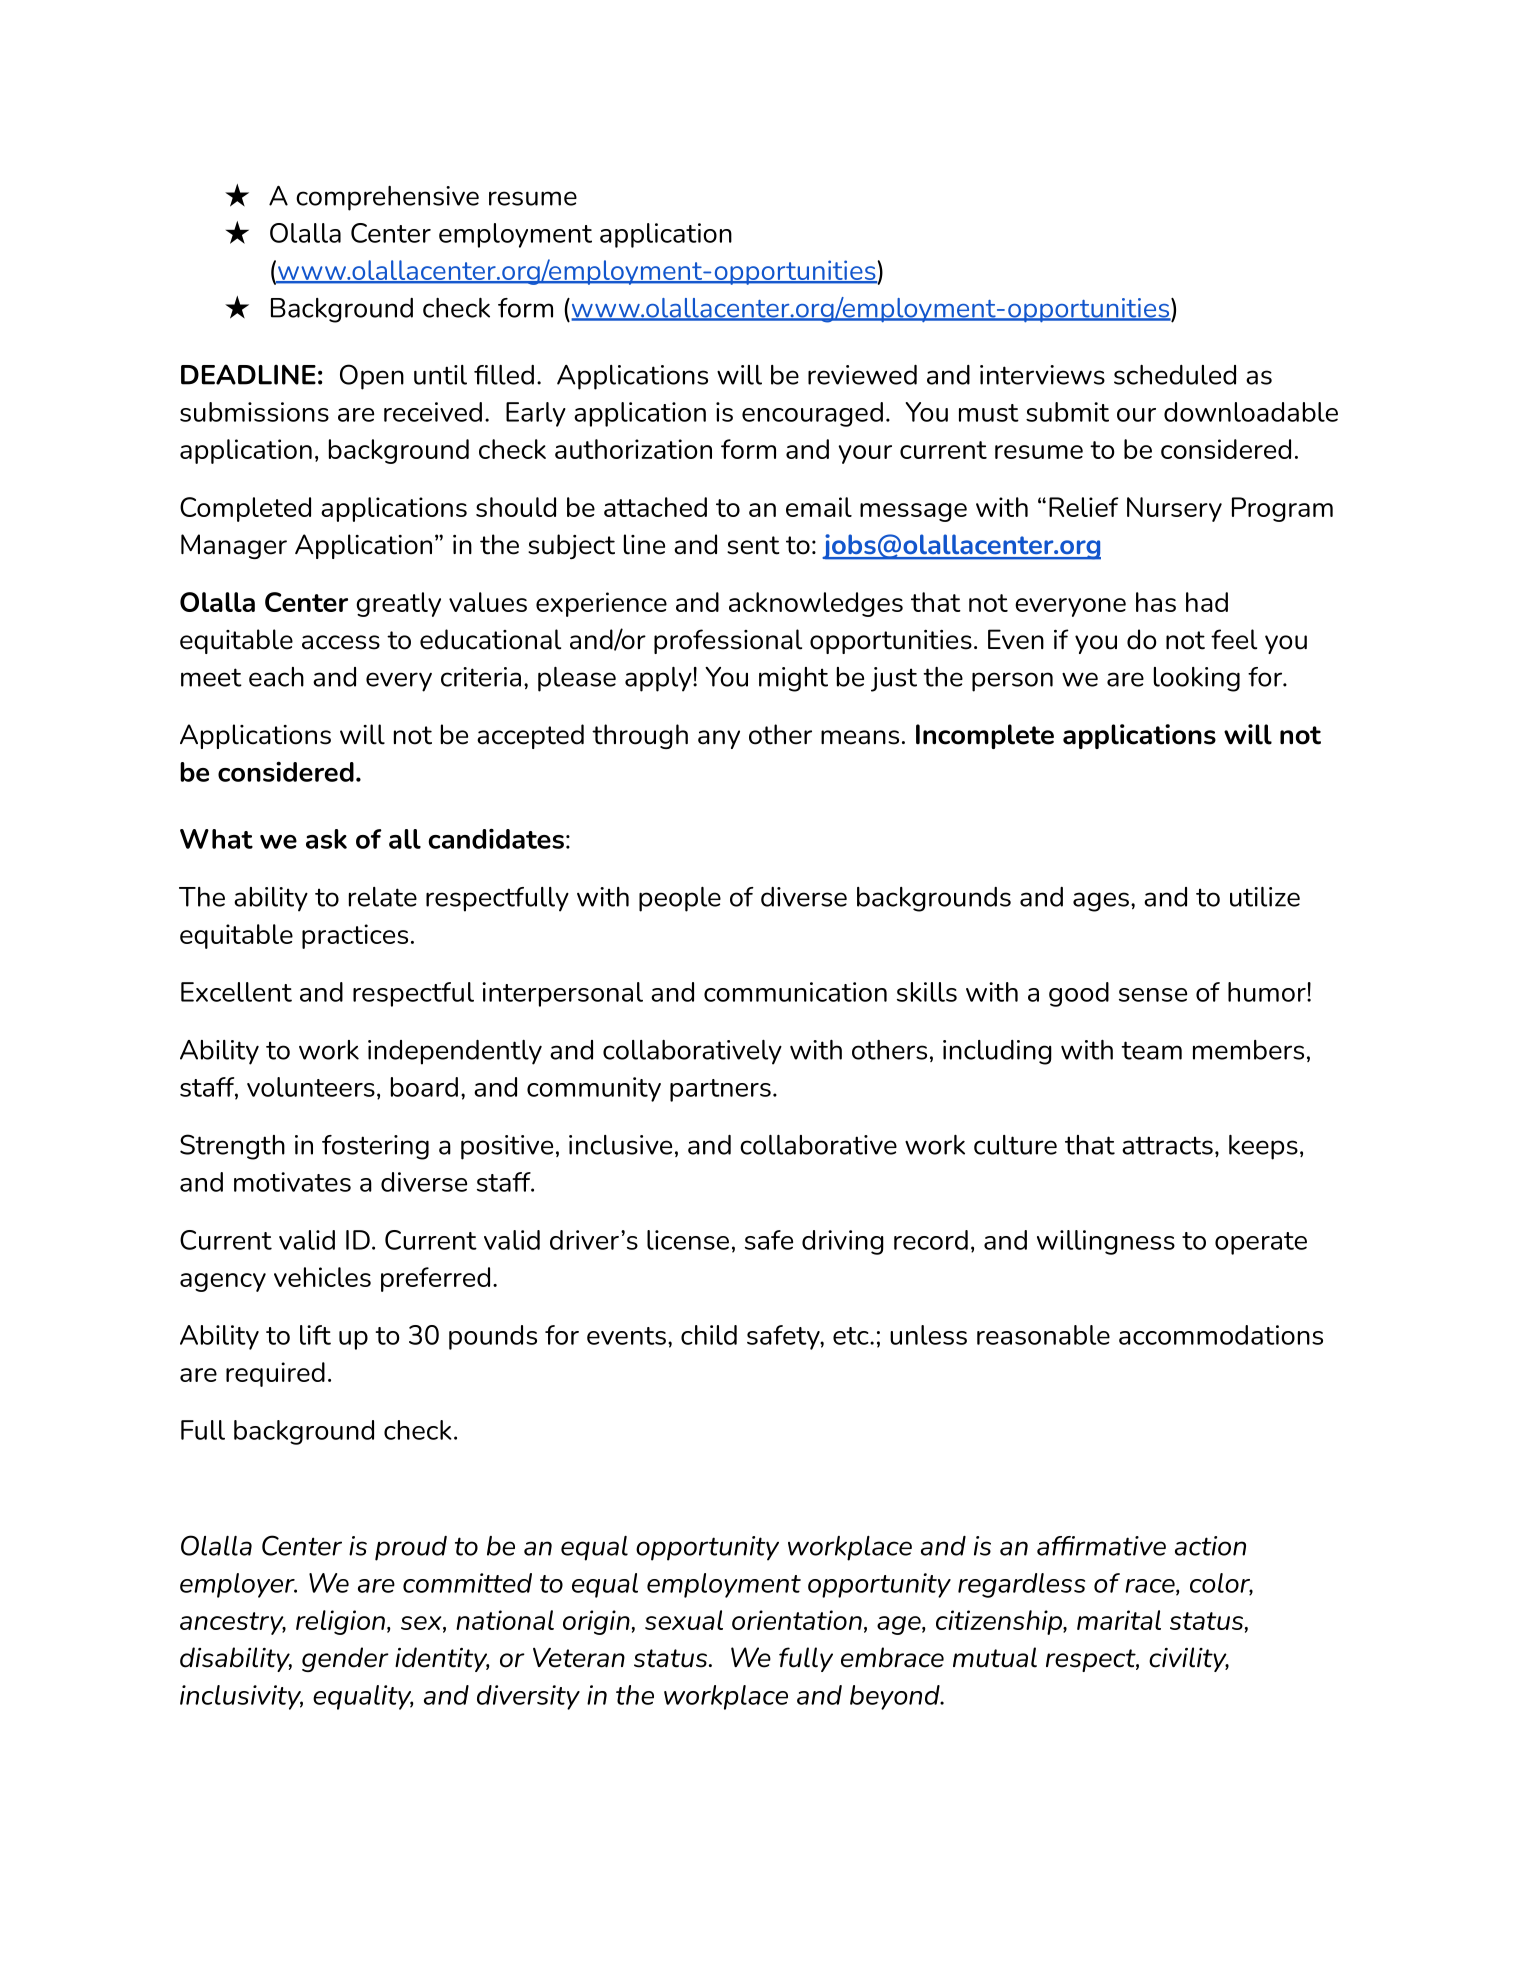 This image has width=1521, height=1969. I want to click on comprehensive, so click(387, 198).
